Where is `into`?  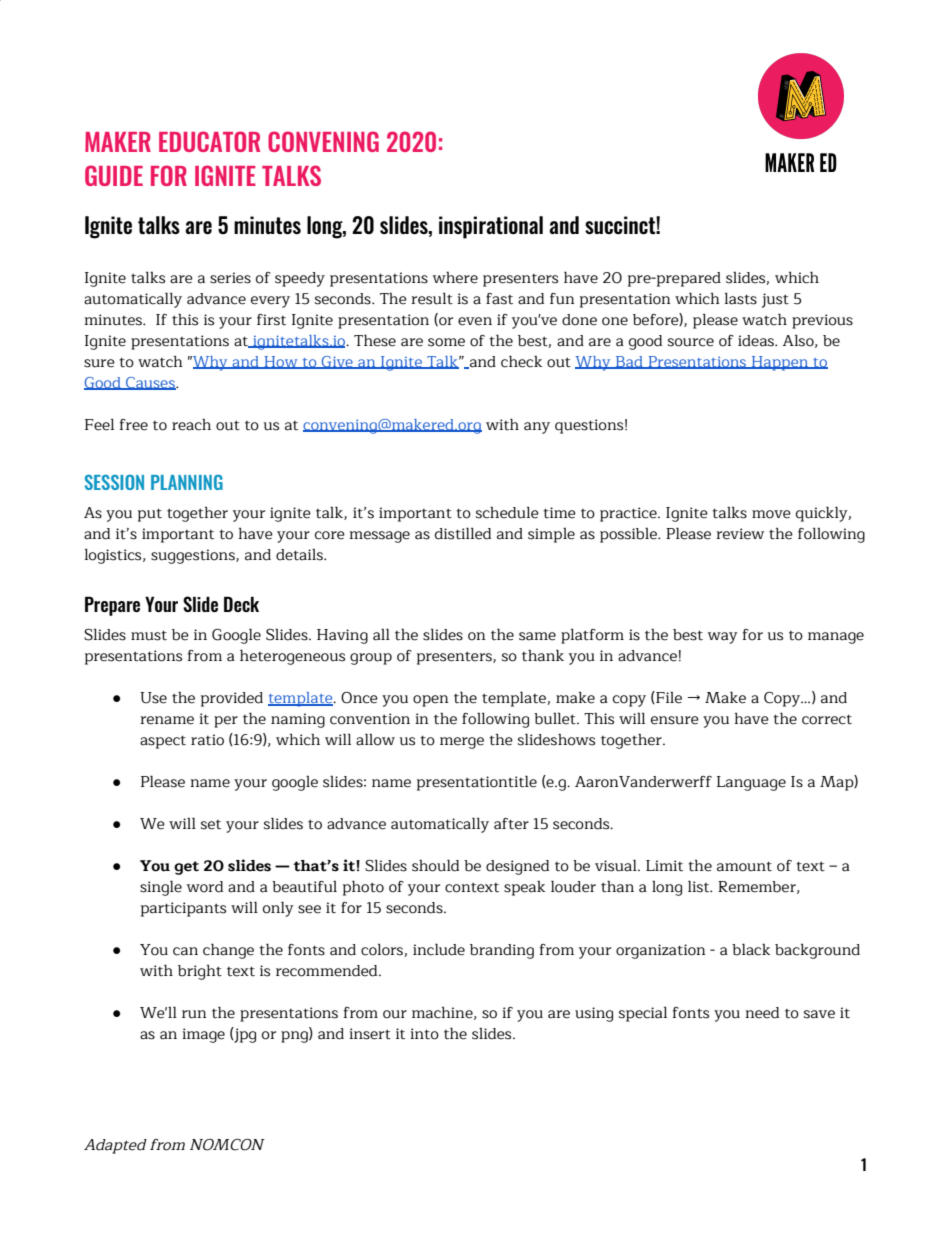 into is located at coordinates (424, 1034).
